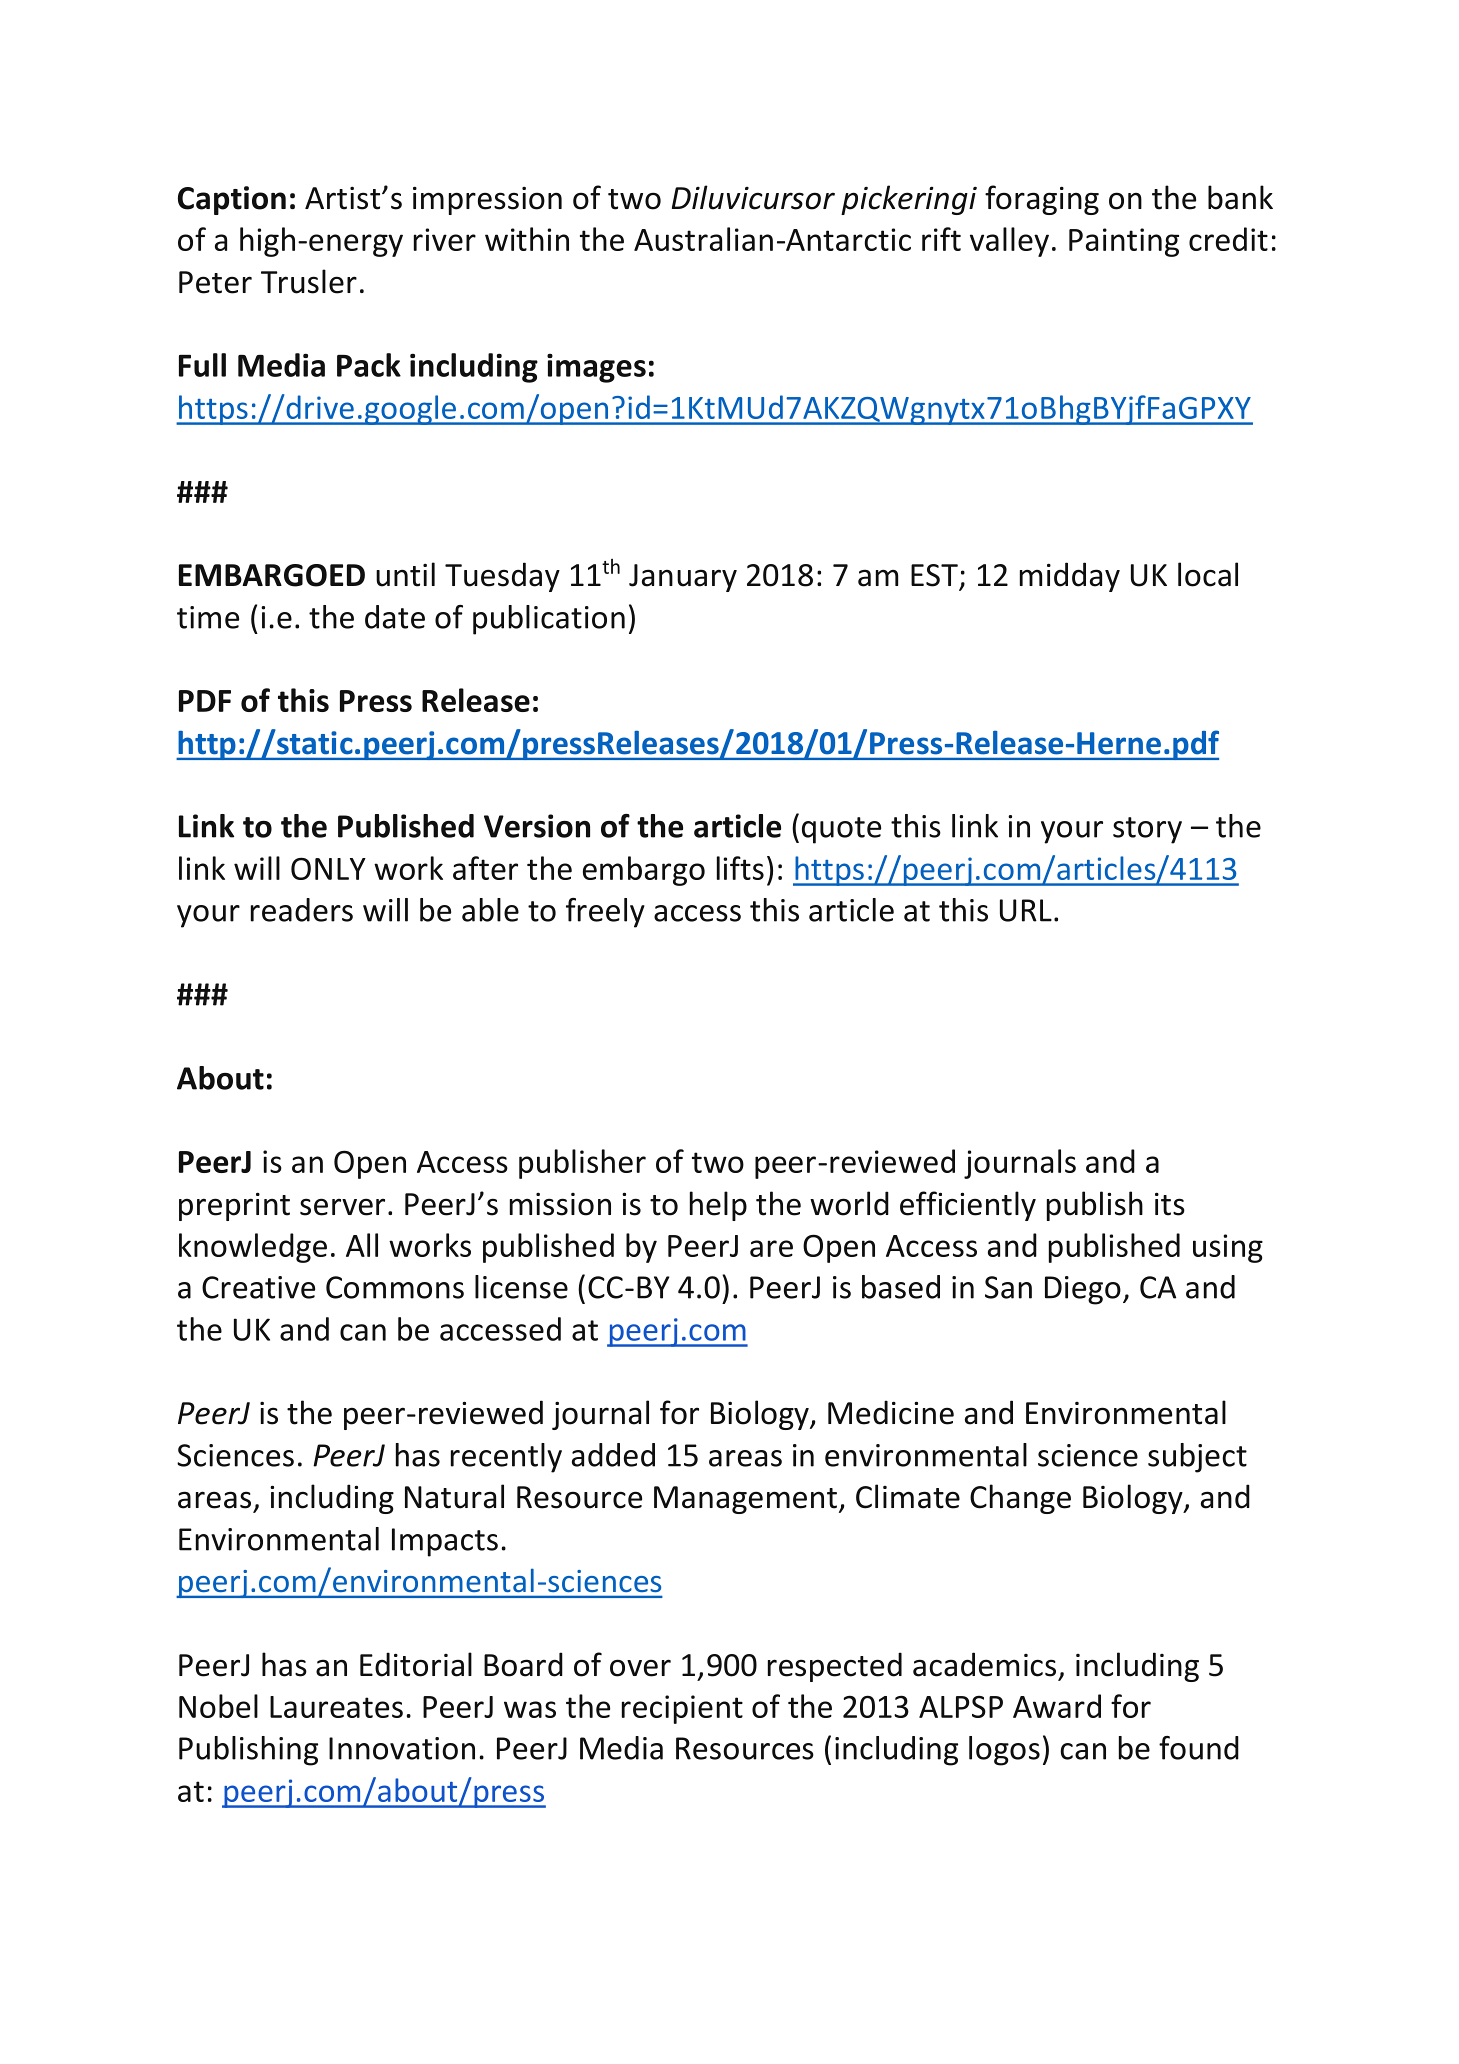  I want to click on help, so click(718, 1206).
